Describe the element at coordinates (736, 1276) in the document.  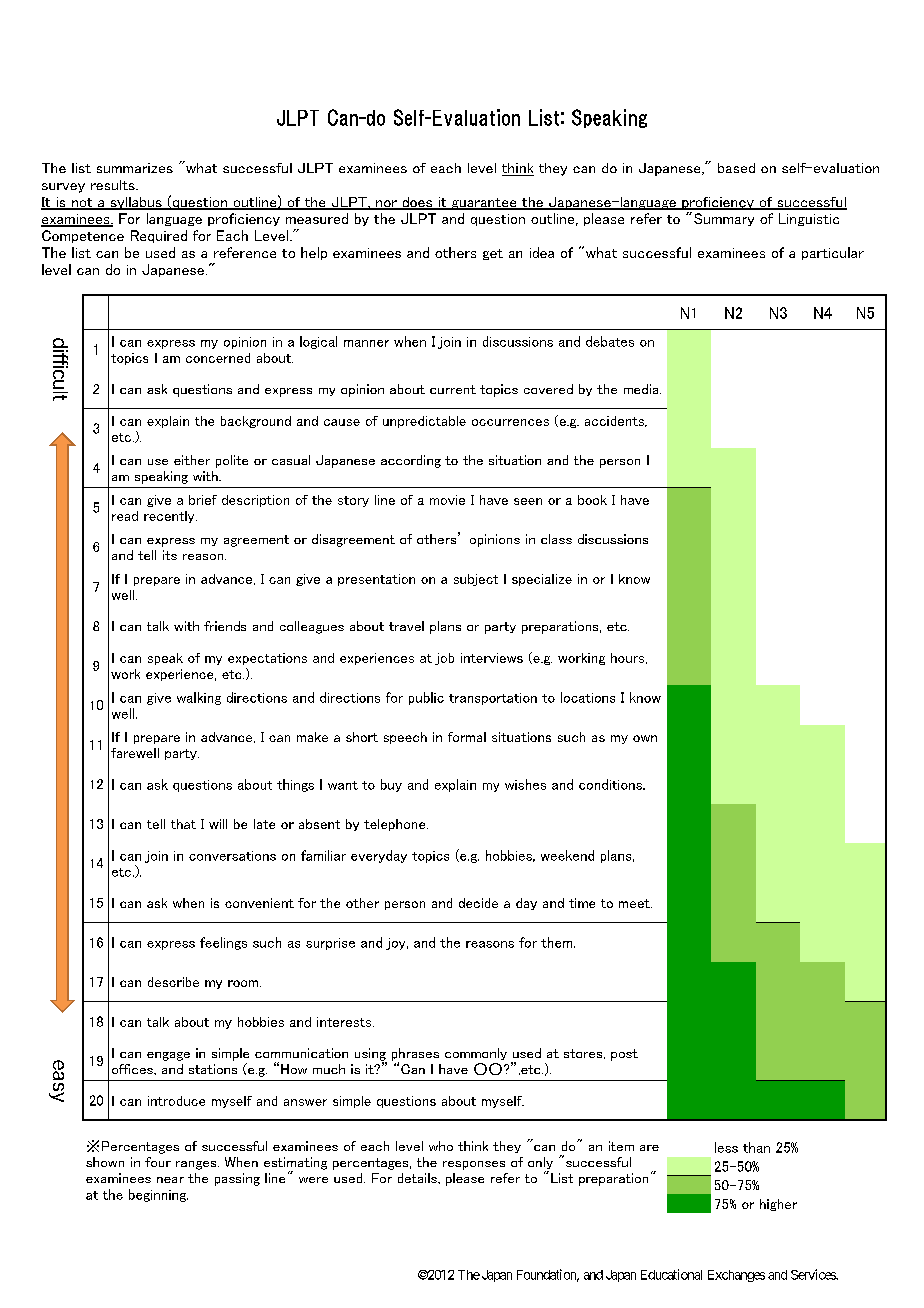
I see `Exchanges` at that location.
